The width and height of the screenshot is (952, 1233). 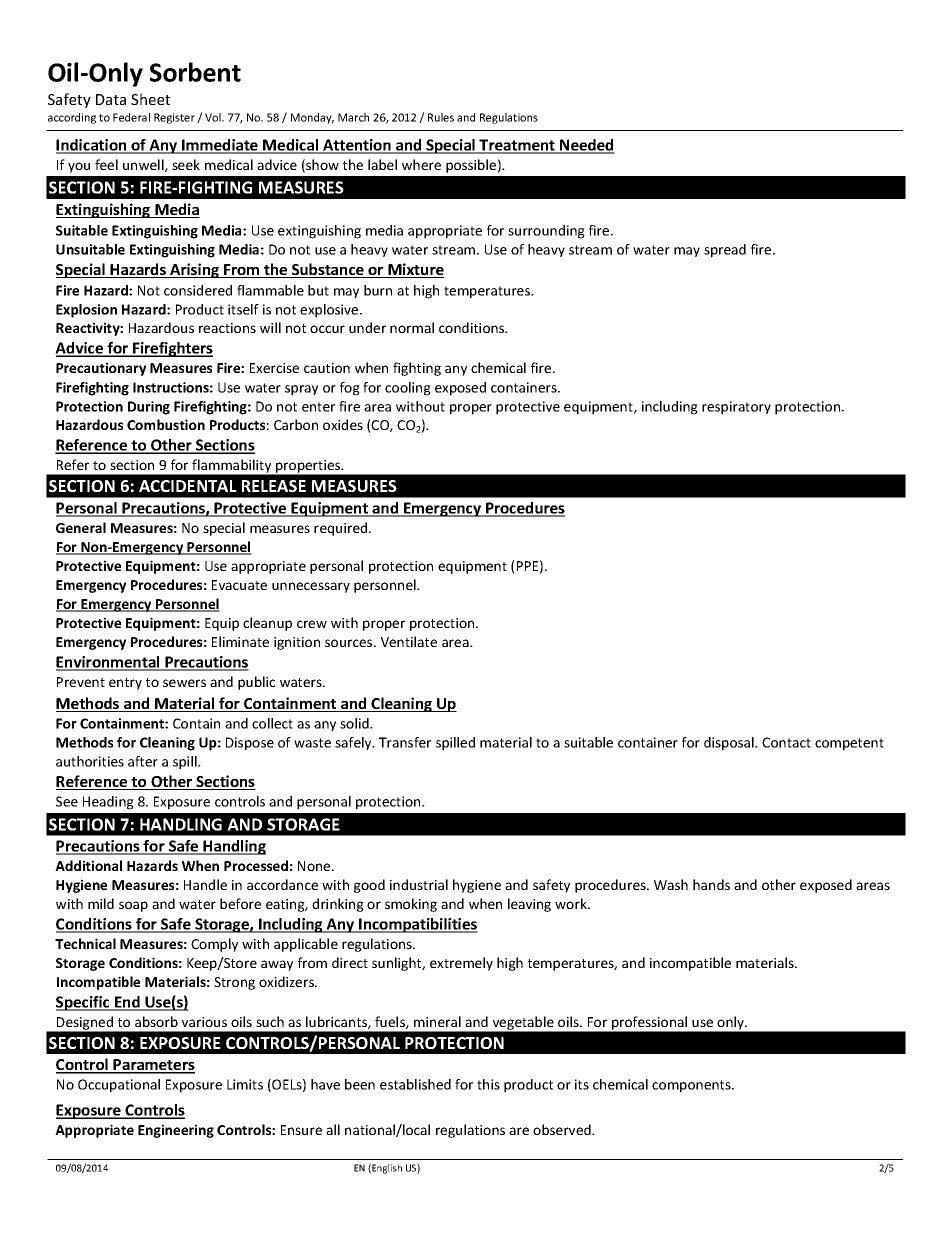 What do you see at coordinates (586, 146) in the screenshot?
I see `Needed` at bounding box center [586, 146].
